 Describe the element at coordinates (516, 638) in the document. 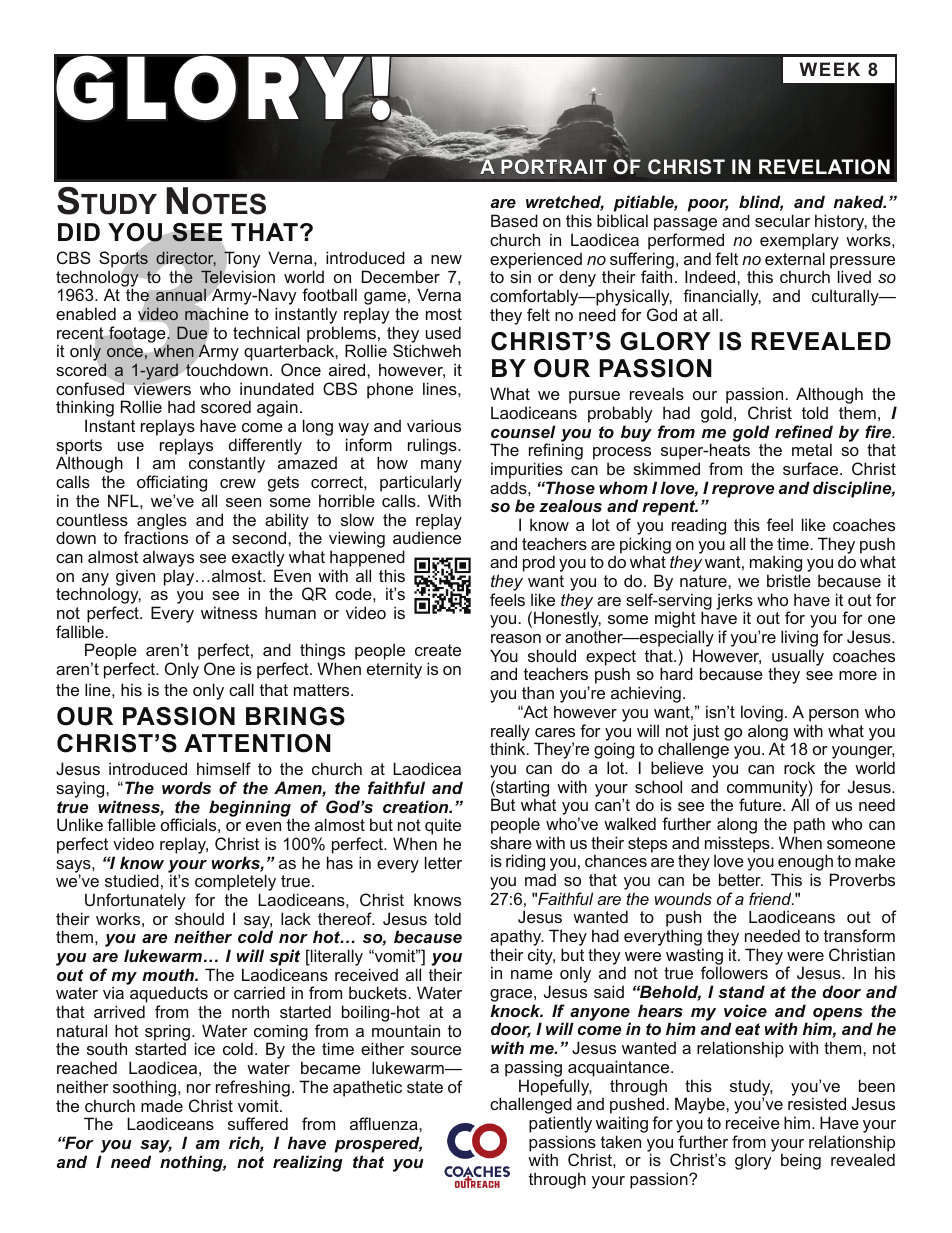

I see `reason` at that location.
